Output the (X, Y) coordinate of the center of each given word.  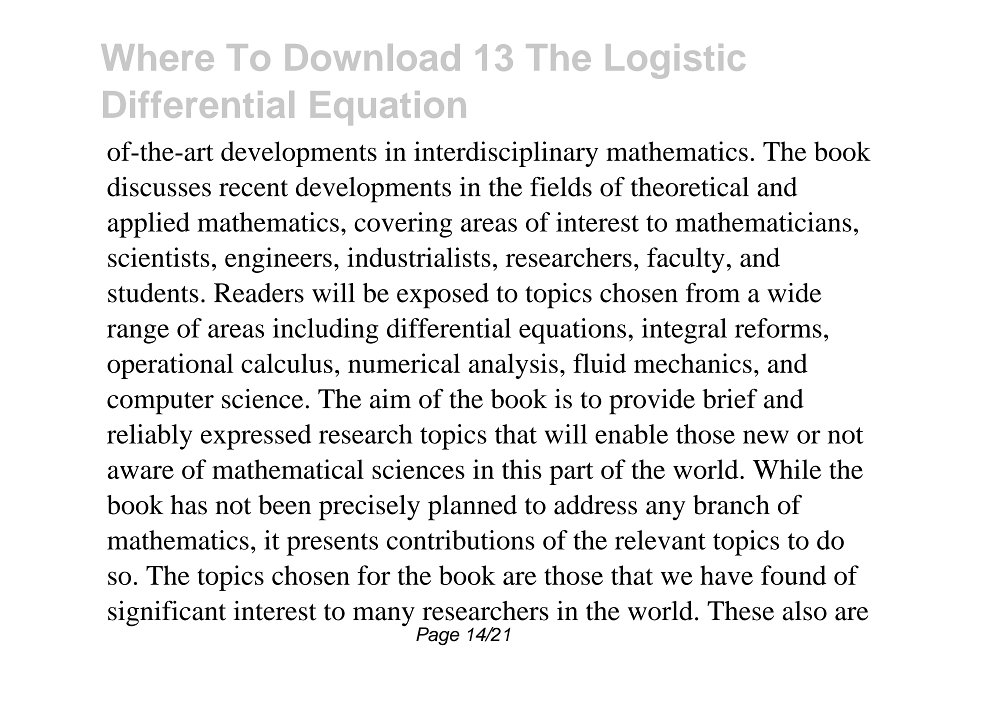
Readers (259, 293)
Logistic (675, 61)
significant (167, 613)
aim (390, 399)
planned (472, 508)
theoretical (690, 187)
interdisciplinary (506, 154)
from (713, 293)
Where (157, 57)
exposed (443, 296)
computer (160, 403)
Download (373, 57)
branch (731, 505)
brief (730, 398)
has (188, 505)
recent (253, 188)
